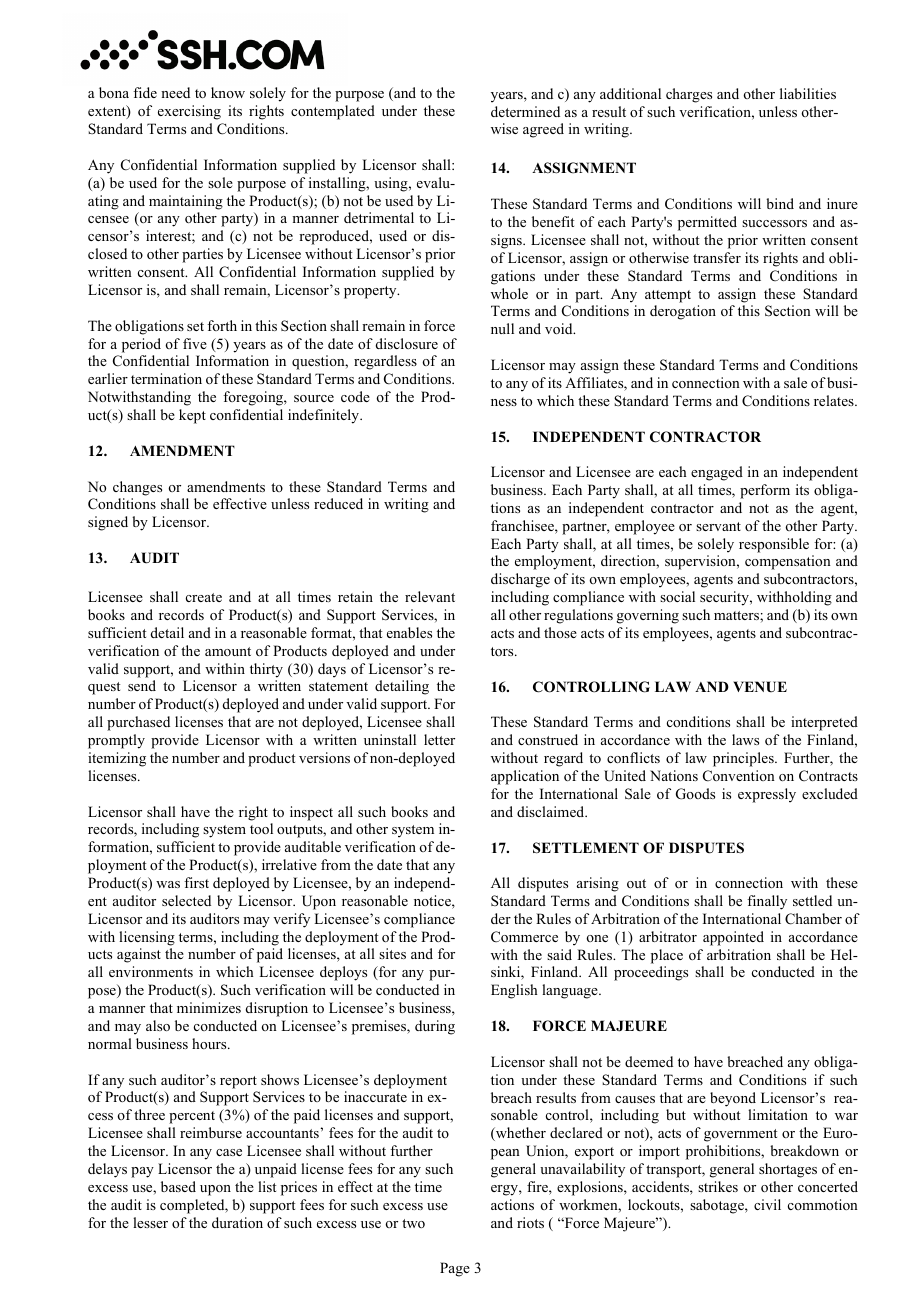 Image resolution: width=924 pixels, height=1308 pixels. What do you see at coordinates (774, 545) in the screenshot?
I see `responsible` at bounding box center [774, 545].
